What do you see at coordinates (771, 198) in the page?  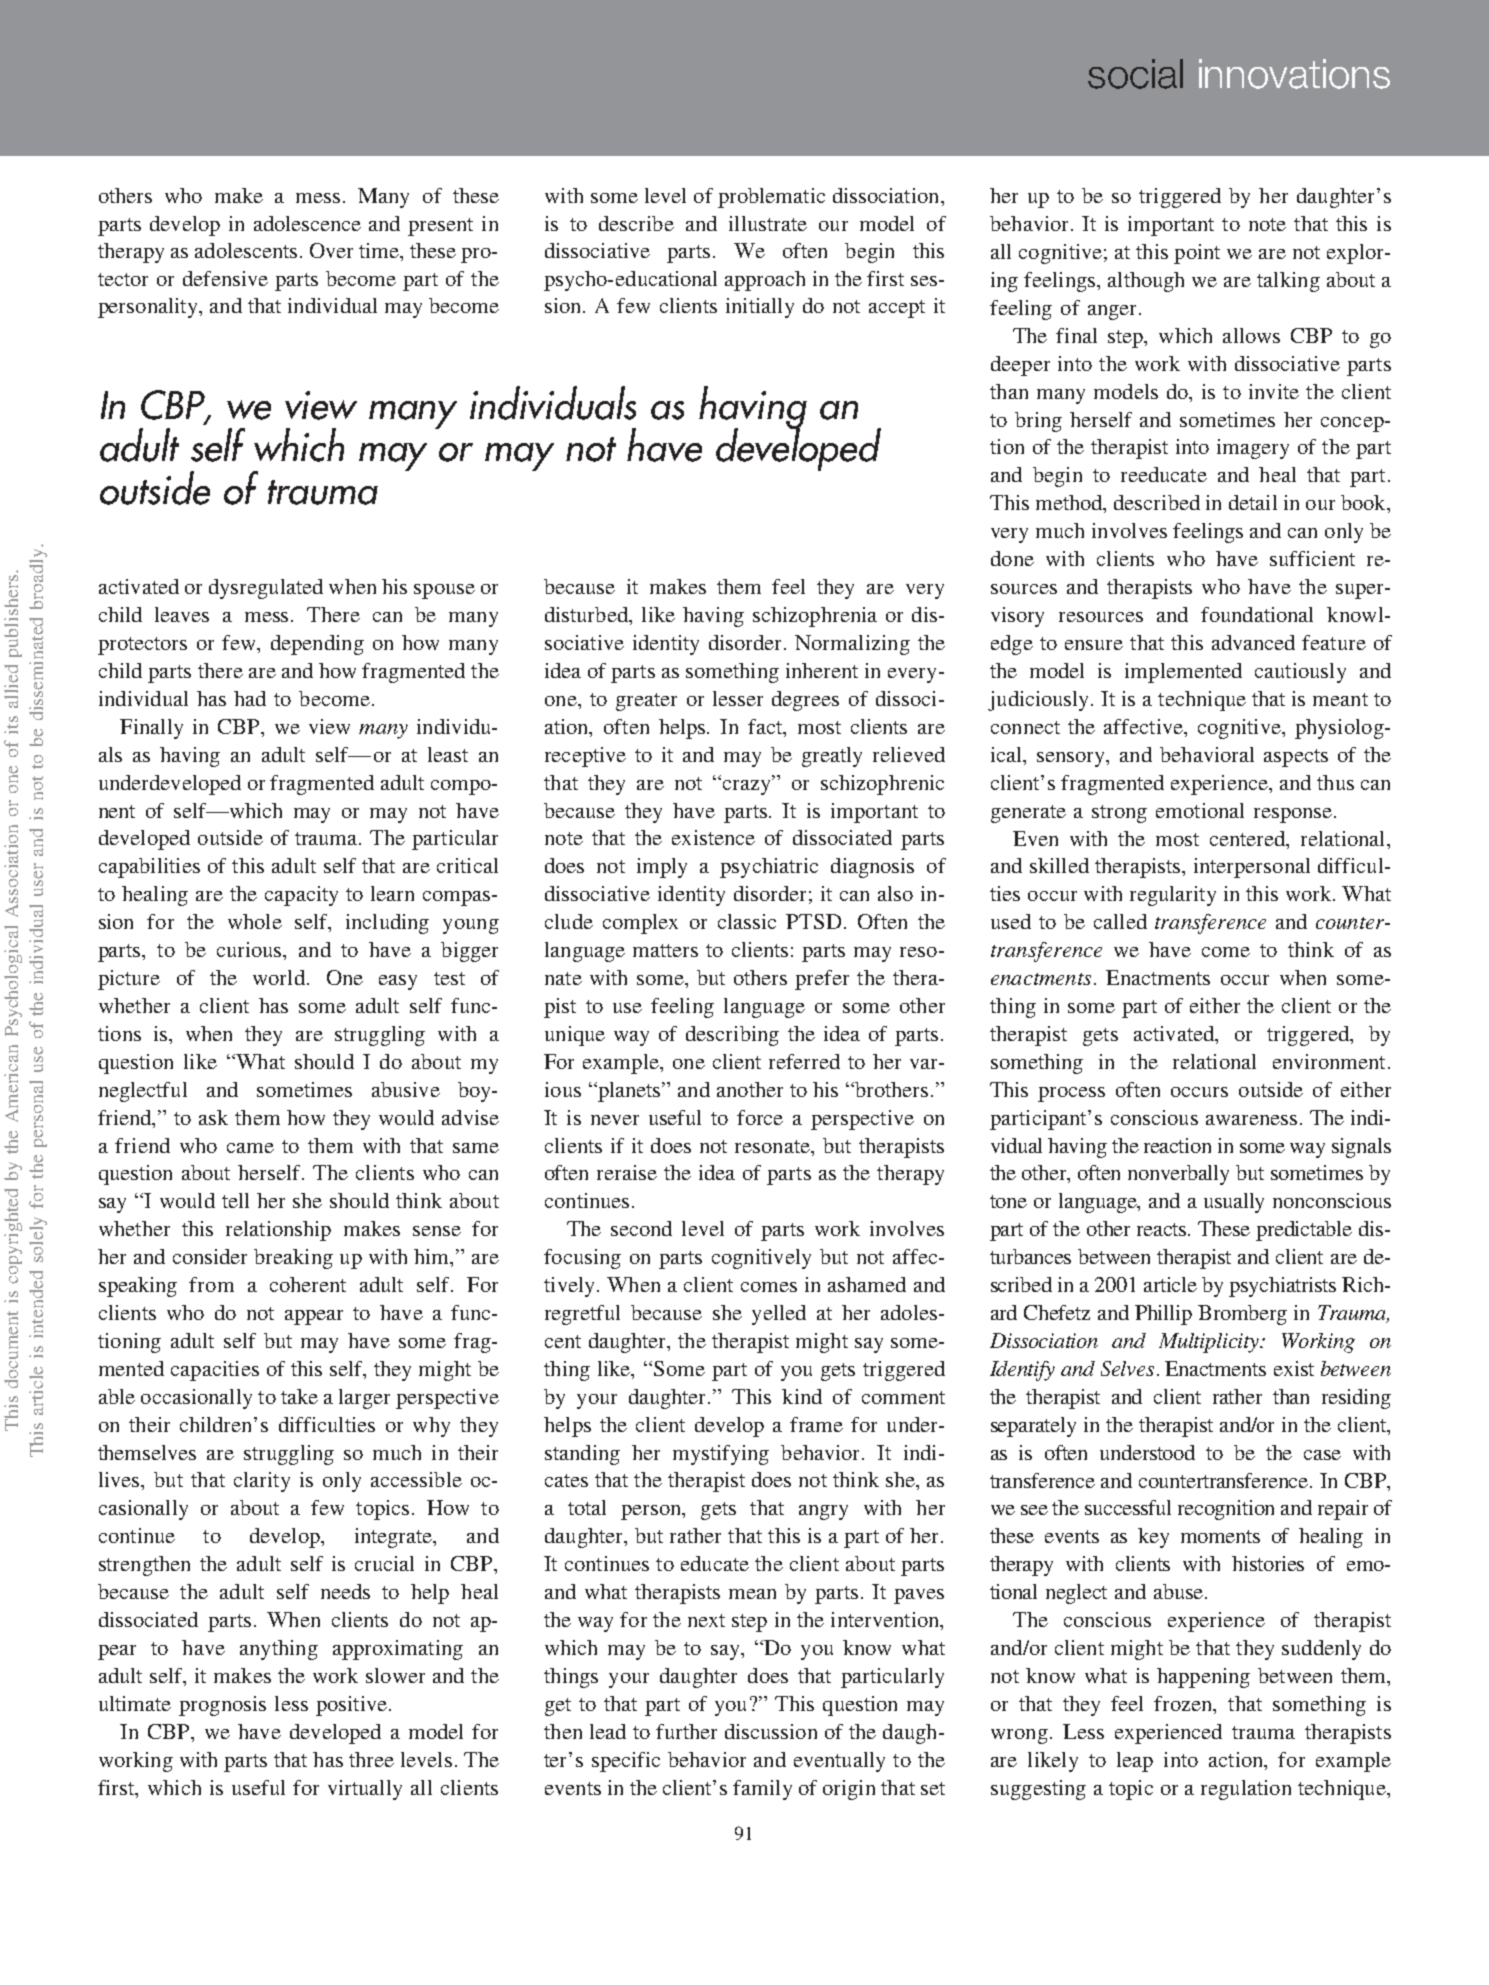 I see `problematic` at bounding box center [771, 198].
